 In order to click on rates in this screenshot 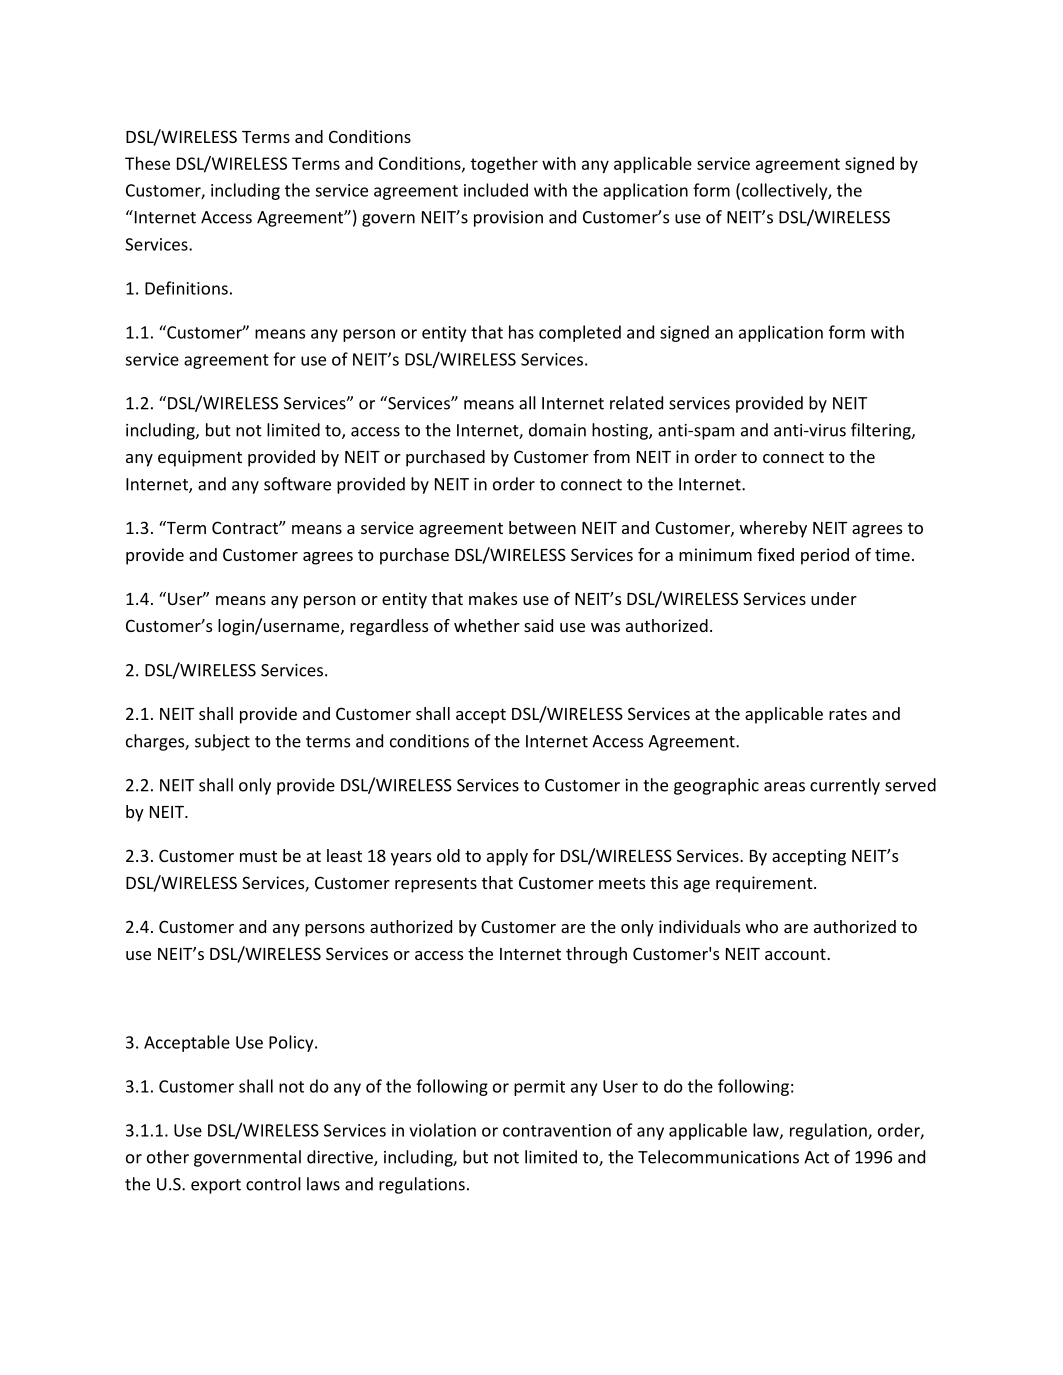, I will do `click(848, 714)`.
